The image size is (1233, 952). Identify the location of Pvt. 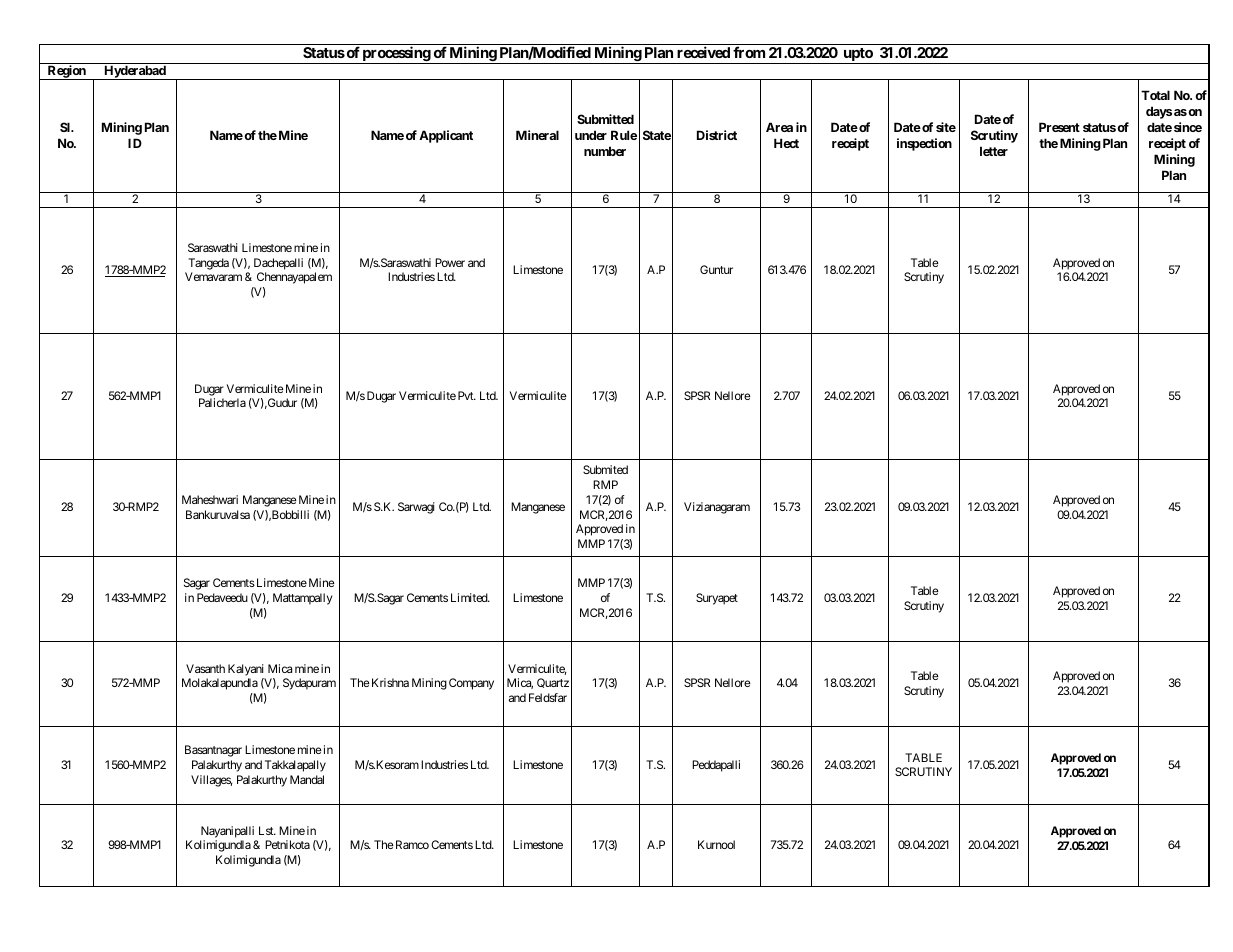
(467, 395).
